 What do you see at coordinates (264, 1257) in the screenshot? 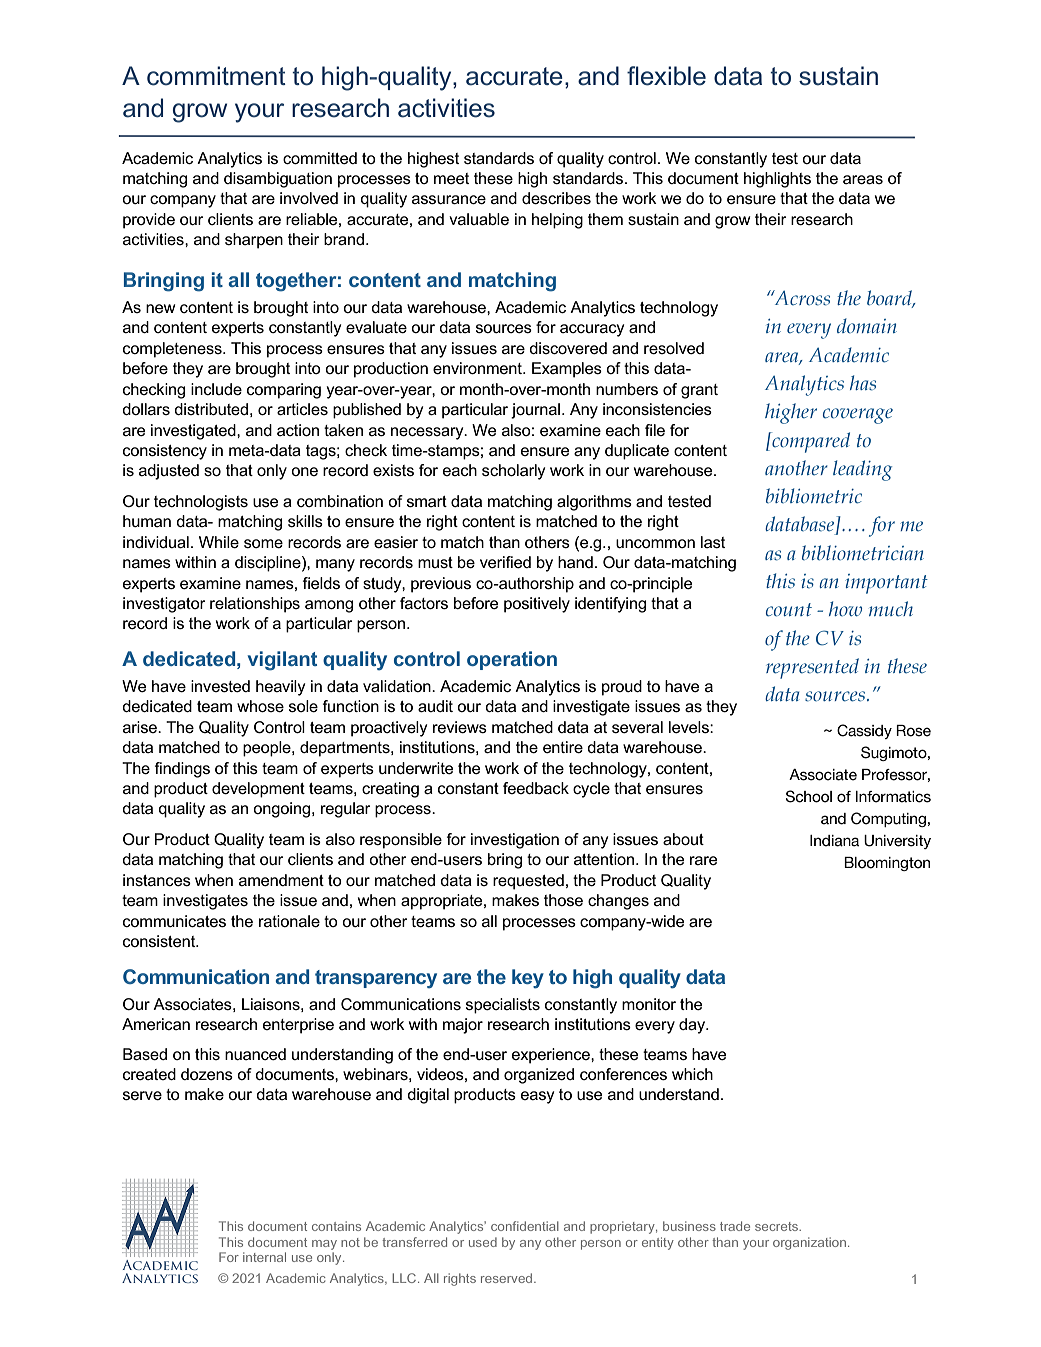
I see `internal` at bounding box center [264, 1257].
